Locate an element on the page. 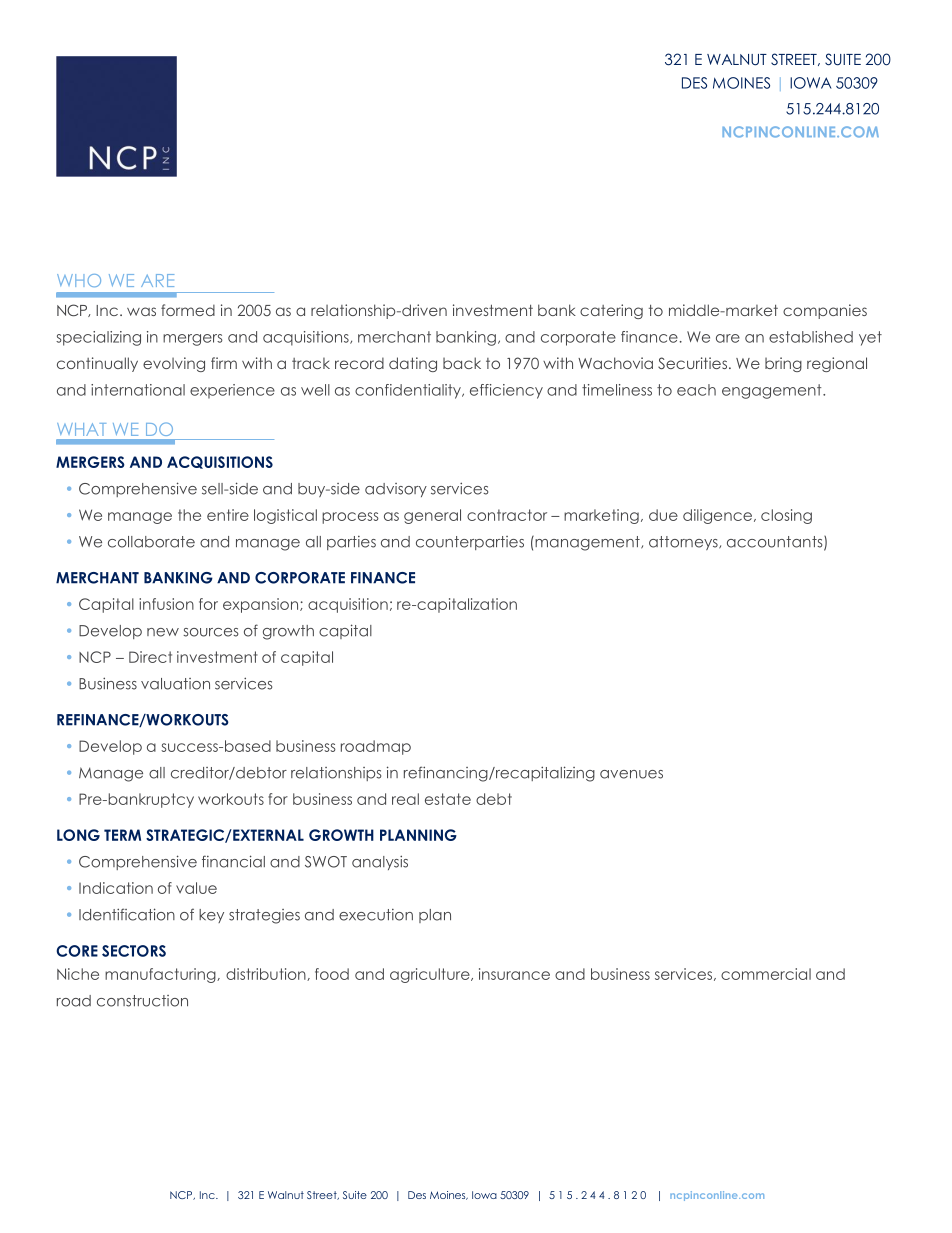 This document has height=1233, width=952. back is located at coordinates (462, 363).
